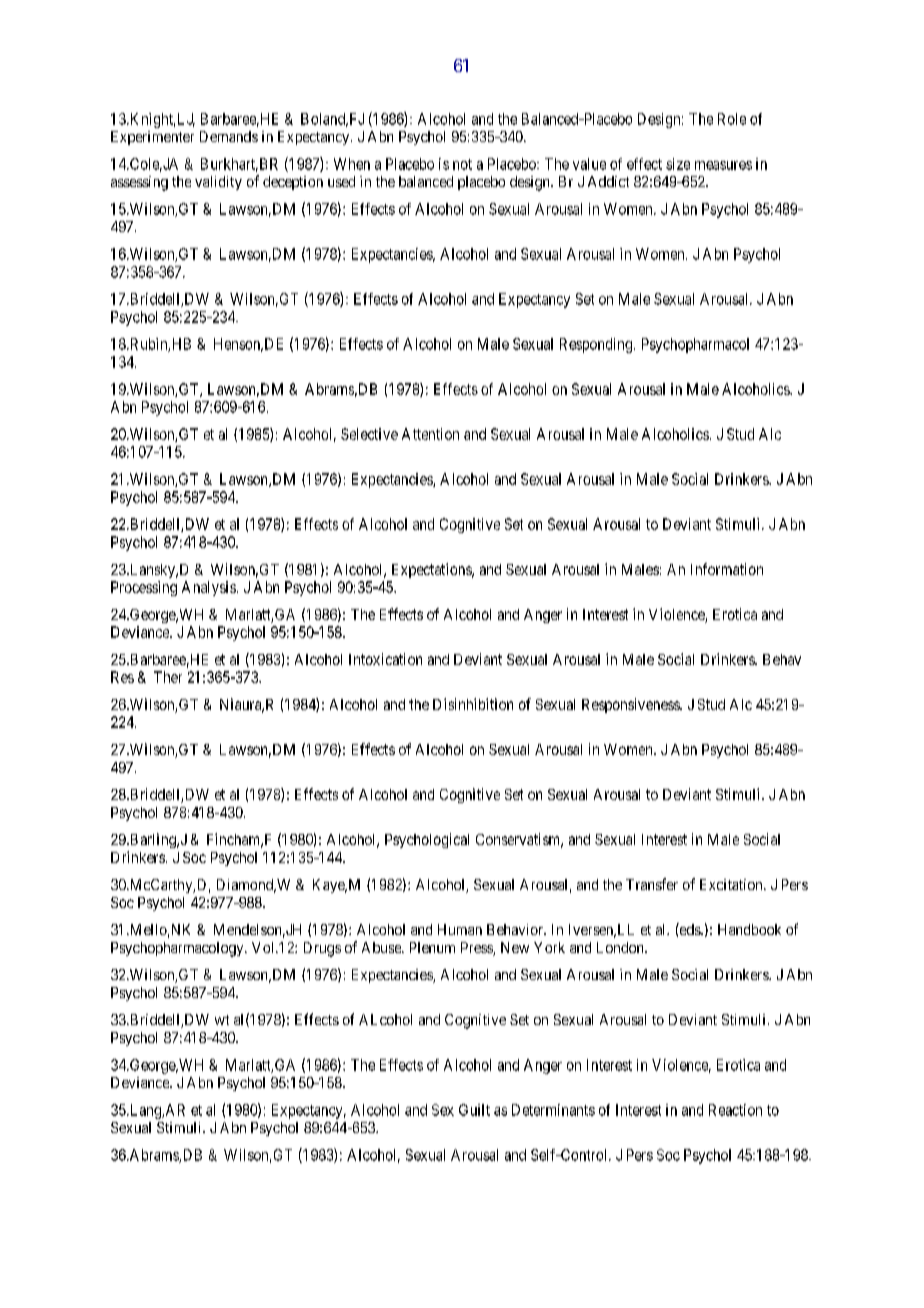 This page has width=924, height=1308. What do you see at coordinates (229, 136) in the page?
I see `Demands` at bounding box center [229, 136].
